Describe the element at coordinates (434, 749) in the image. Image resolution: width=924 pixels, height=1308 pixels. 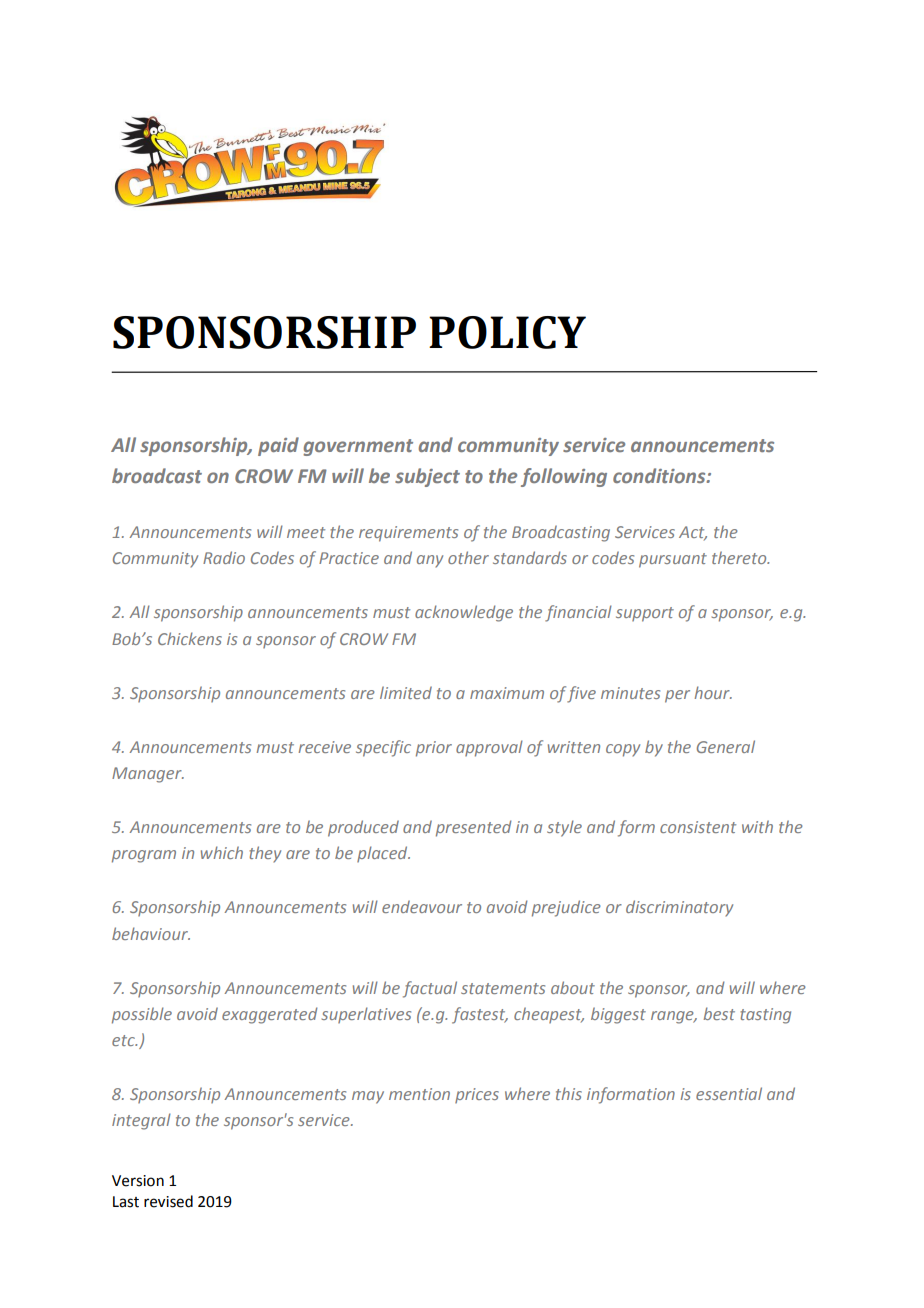
I see `prior` at that location.
